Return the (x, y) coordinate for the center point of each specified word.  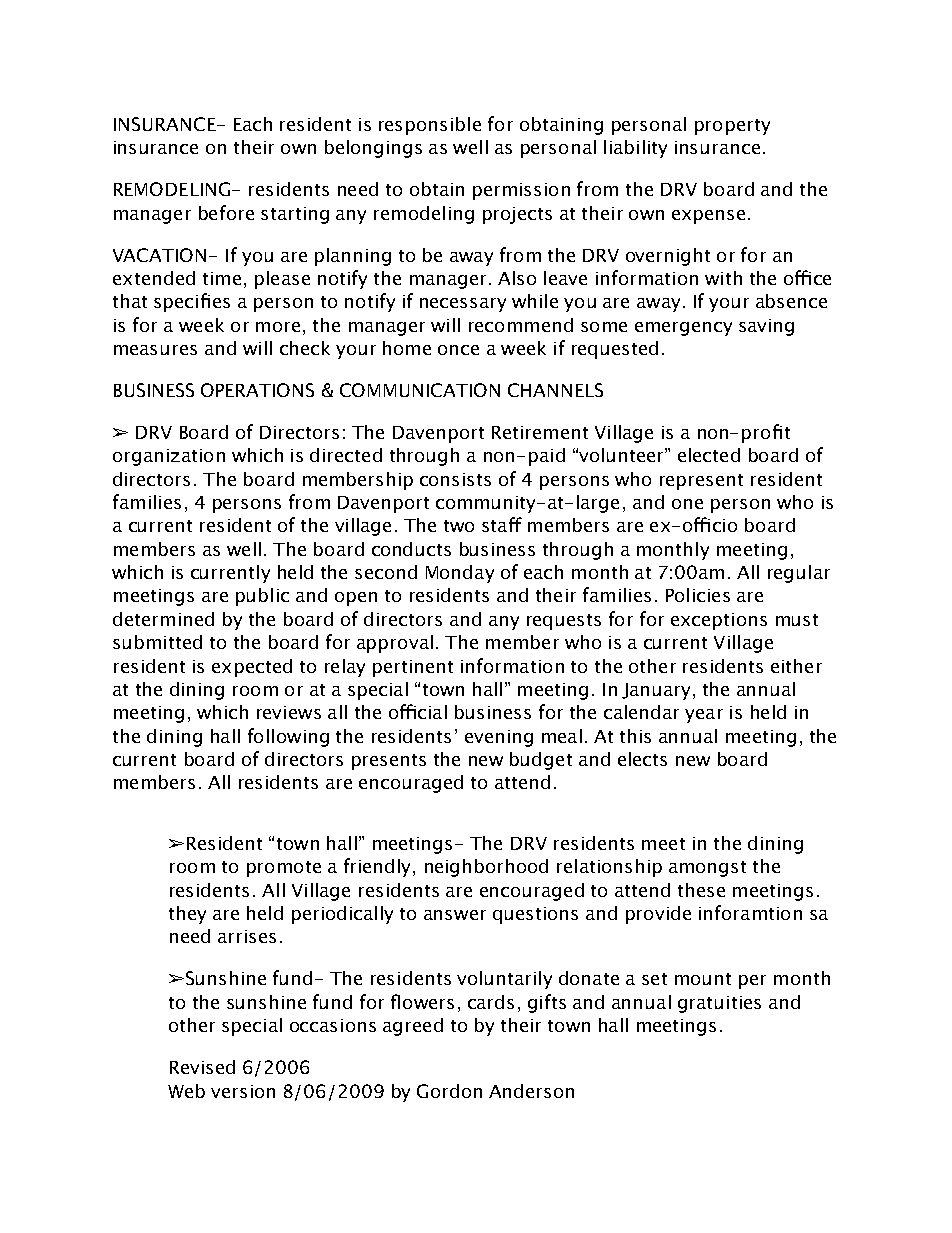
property (732, 127)
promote (284, 869)
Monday (460, 574)
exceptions (719, 621)
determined (163, 619)
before (226, 212)
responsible (430, 126)
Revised (202, 1067)
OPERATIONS (257, 390)
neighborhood (486, 868)
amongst (707, 869)
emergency (683, 329)
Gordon (449, 1091)
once (458, 350)
